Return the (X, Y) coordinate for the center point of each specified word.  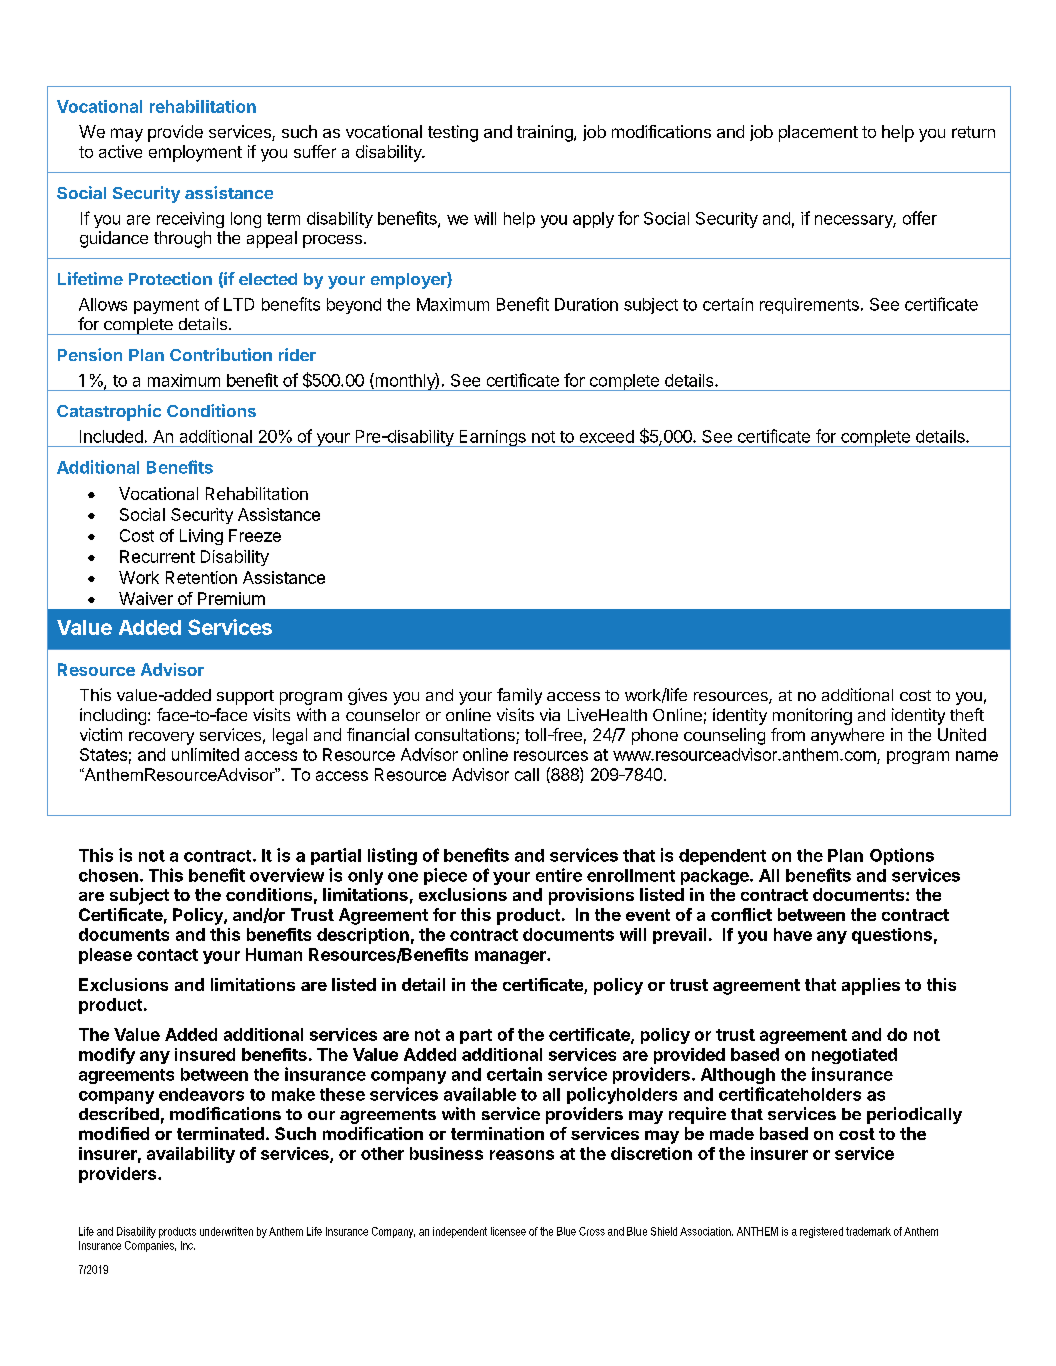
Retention (201, 577)
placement (818, 133)
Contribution (221, 354)
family (519, 696)
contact (167, 955)
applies (871, 986)
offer (920, 218)
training (546, 133)
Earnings (492, 438)
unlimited (205, 754)
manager (511, 957)
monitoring (812, 716)
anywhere (847, 736)
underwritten (226, 1231)
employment (195, 153)
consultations (466, 736)
